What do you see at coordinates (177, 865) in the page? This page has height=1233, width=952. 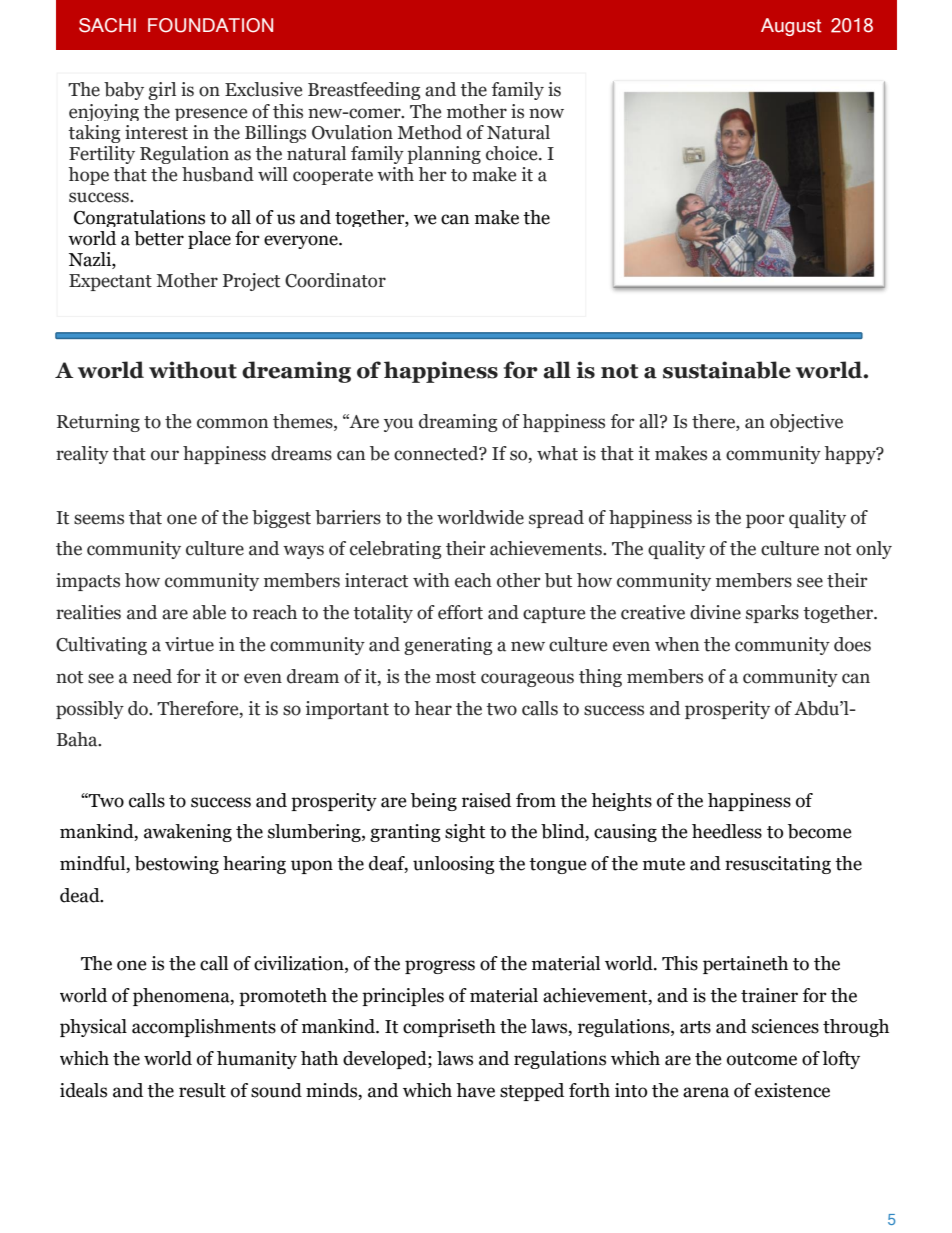 I see `bestowing` at bounding box center [177, 865].
